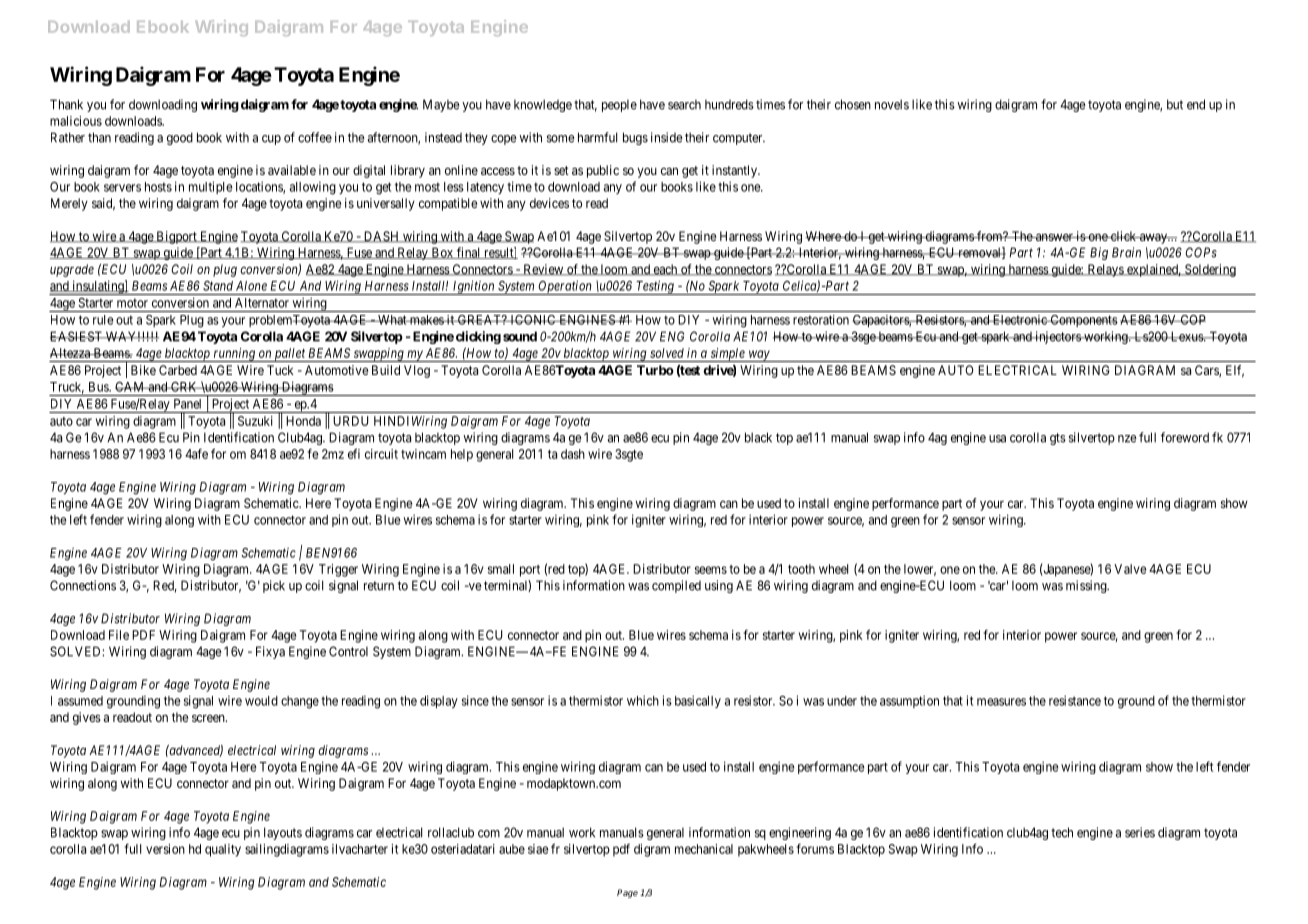 The height and width of the page is (924, 1308). What do you see at coordinates (119, 635) in the page?
I see `File` at bounding box center [119, 635].
